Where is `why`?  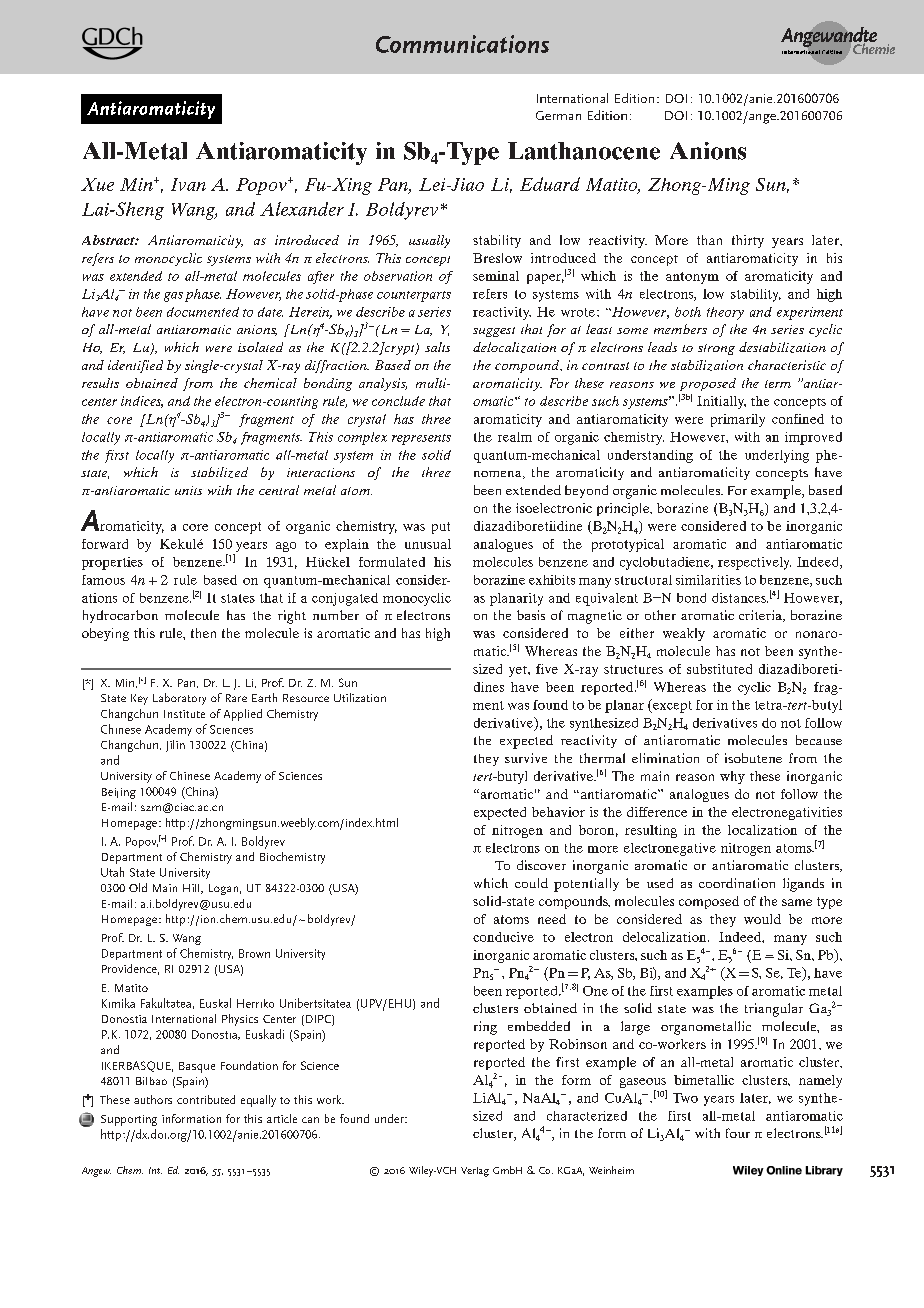 why is located at coordinates (732, 777).
